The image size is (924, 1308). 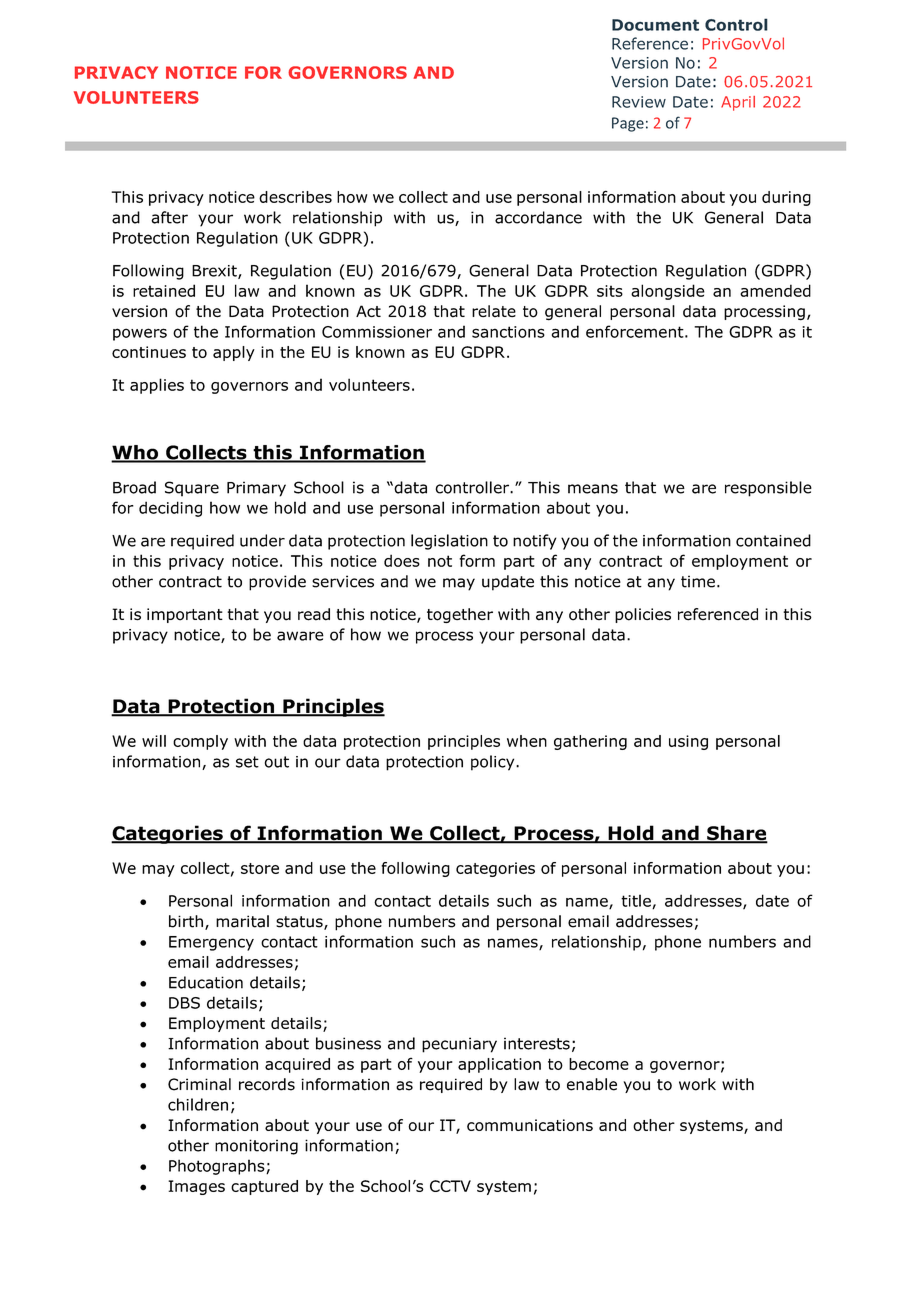 I want to click on Page, so click(x=628, y=124).
